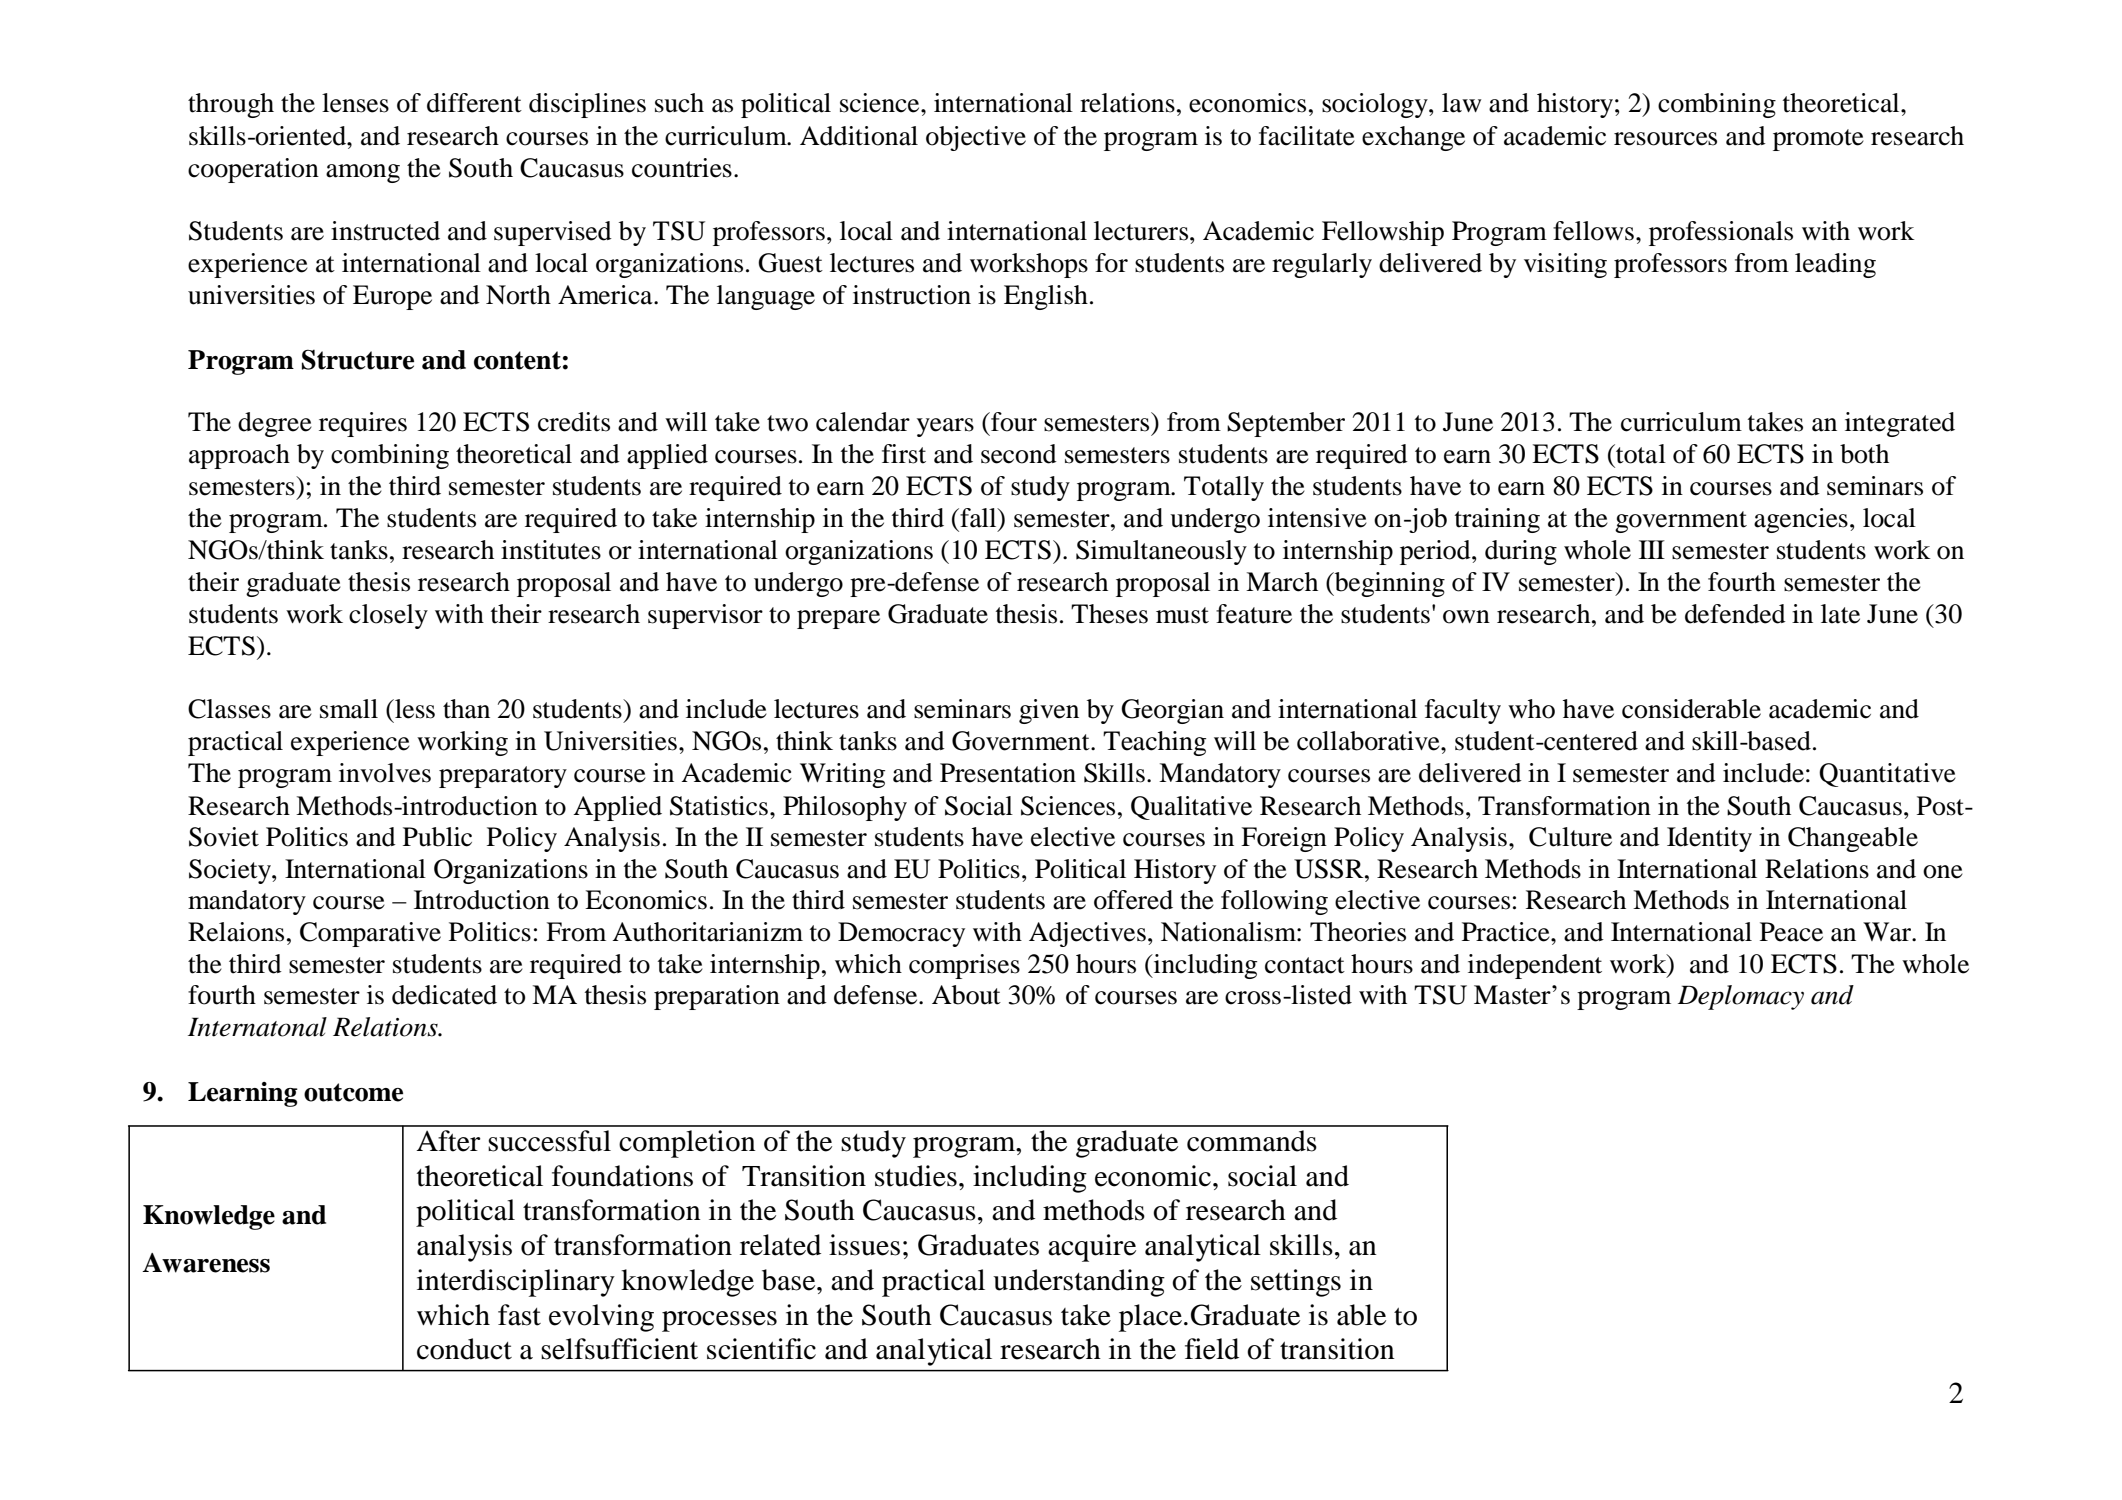 This image has height=1500, width=2122. I want to click on objective, so click(976, 138).
